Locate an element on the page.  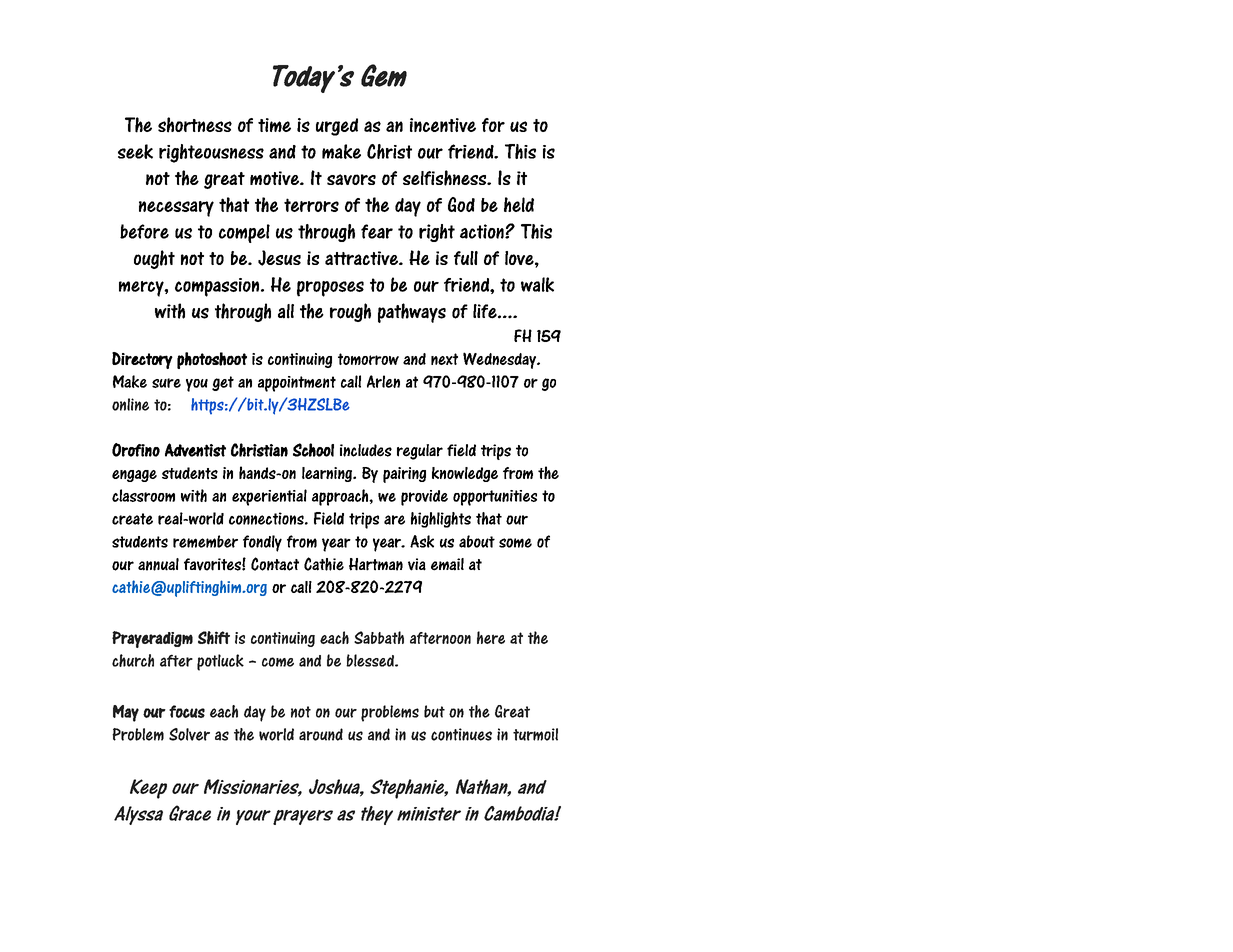
School is located at coordinates (313, 450).
